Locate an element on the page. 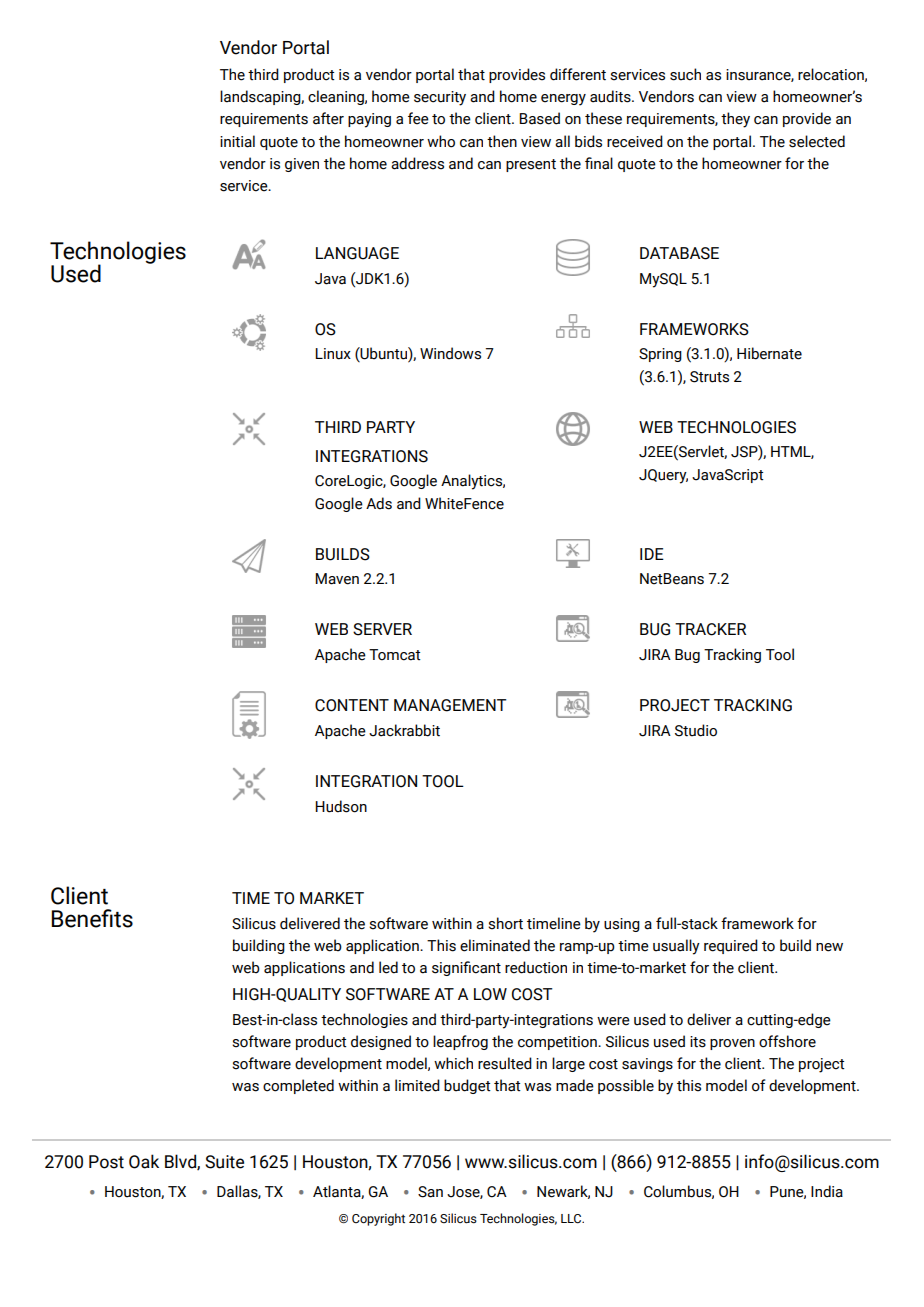  India is located at coordinates (827, 1191).
